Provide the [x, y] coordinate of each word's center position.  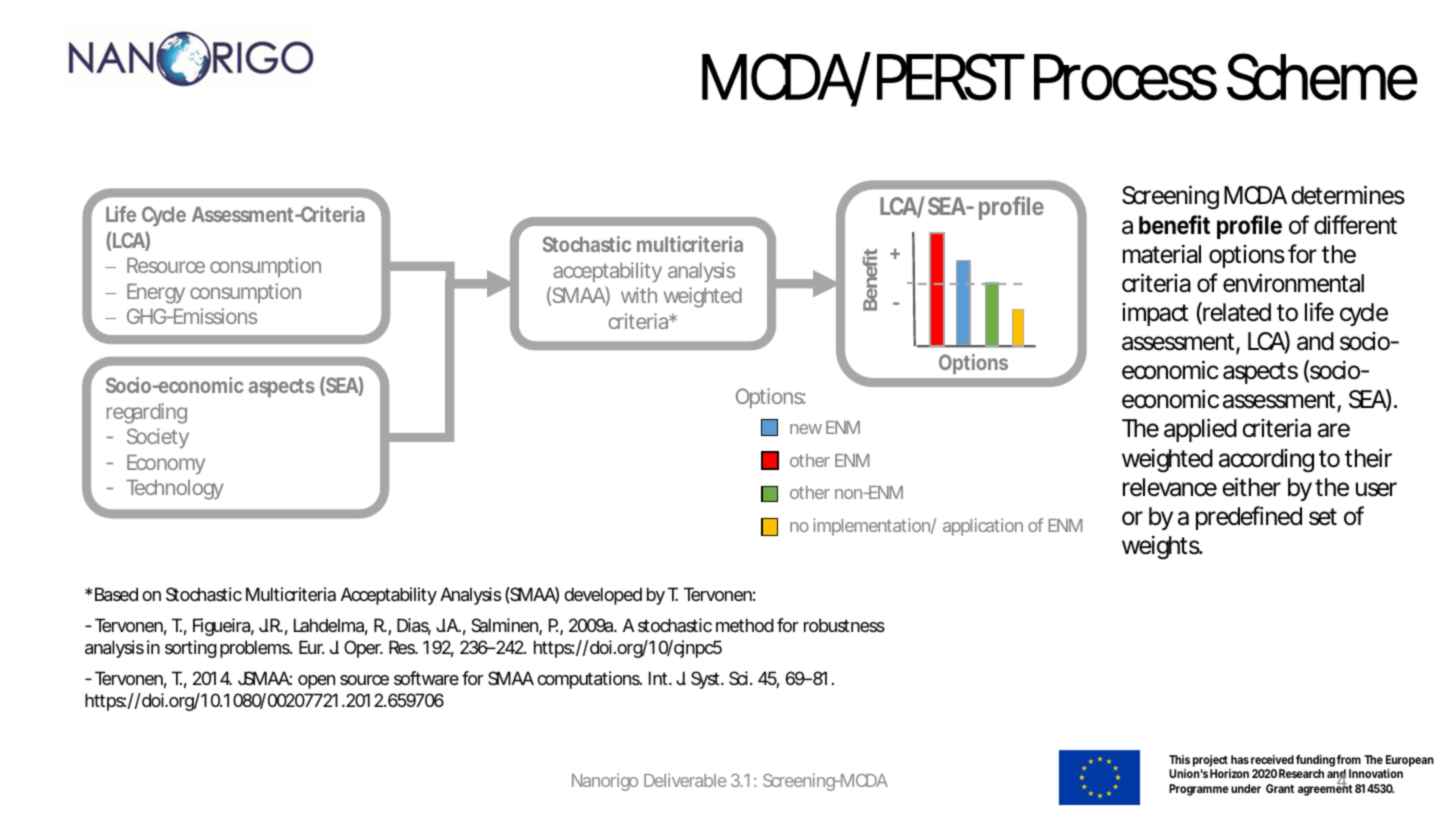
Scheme [1322, 77]
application [983, 527]
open [316, 682]
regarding [147, 413]
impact [1155, 314]
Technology [175, 490]
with [639, 295]
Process [1125, 77]
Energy [156, 294]
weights [1162, 547]
